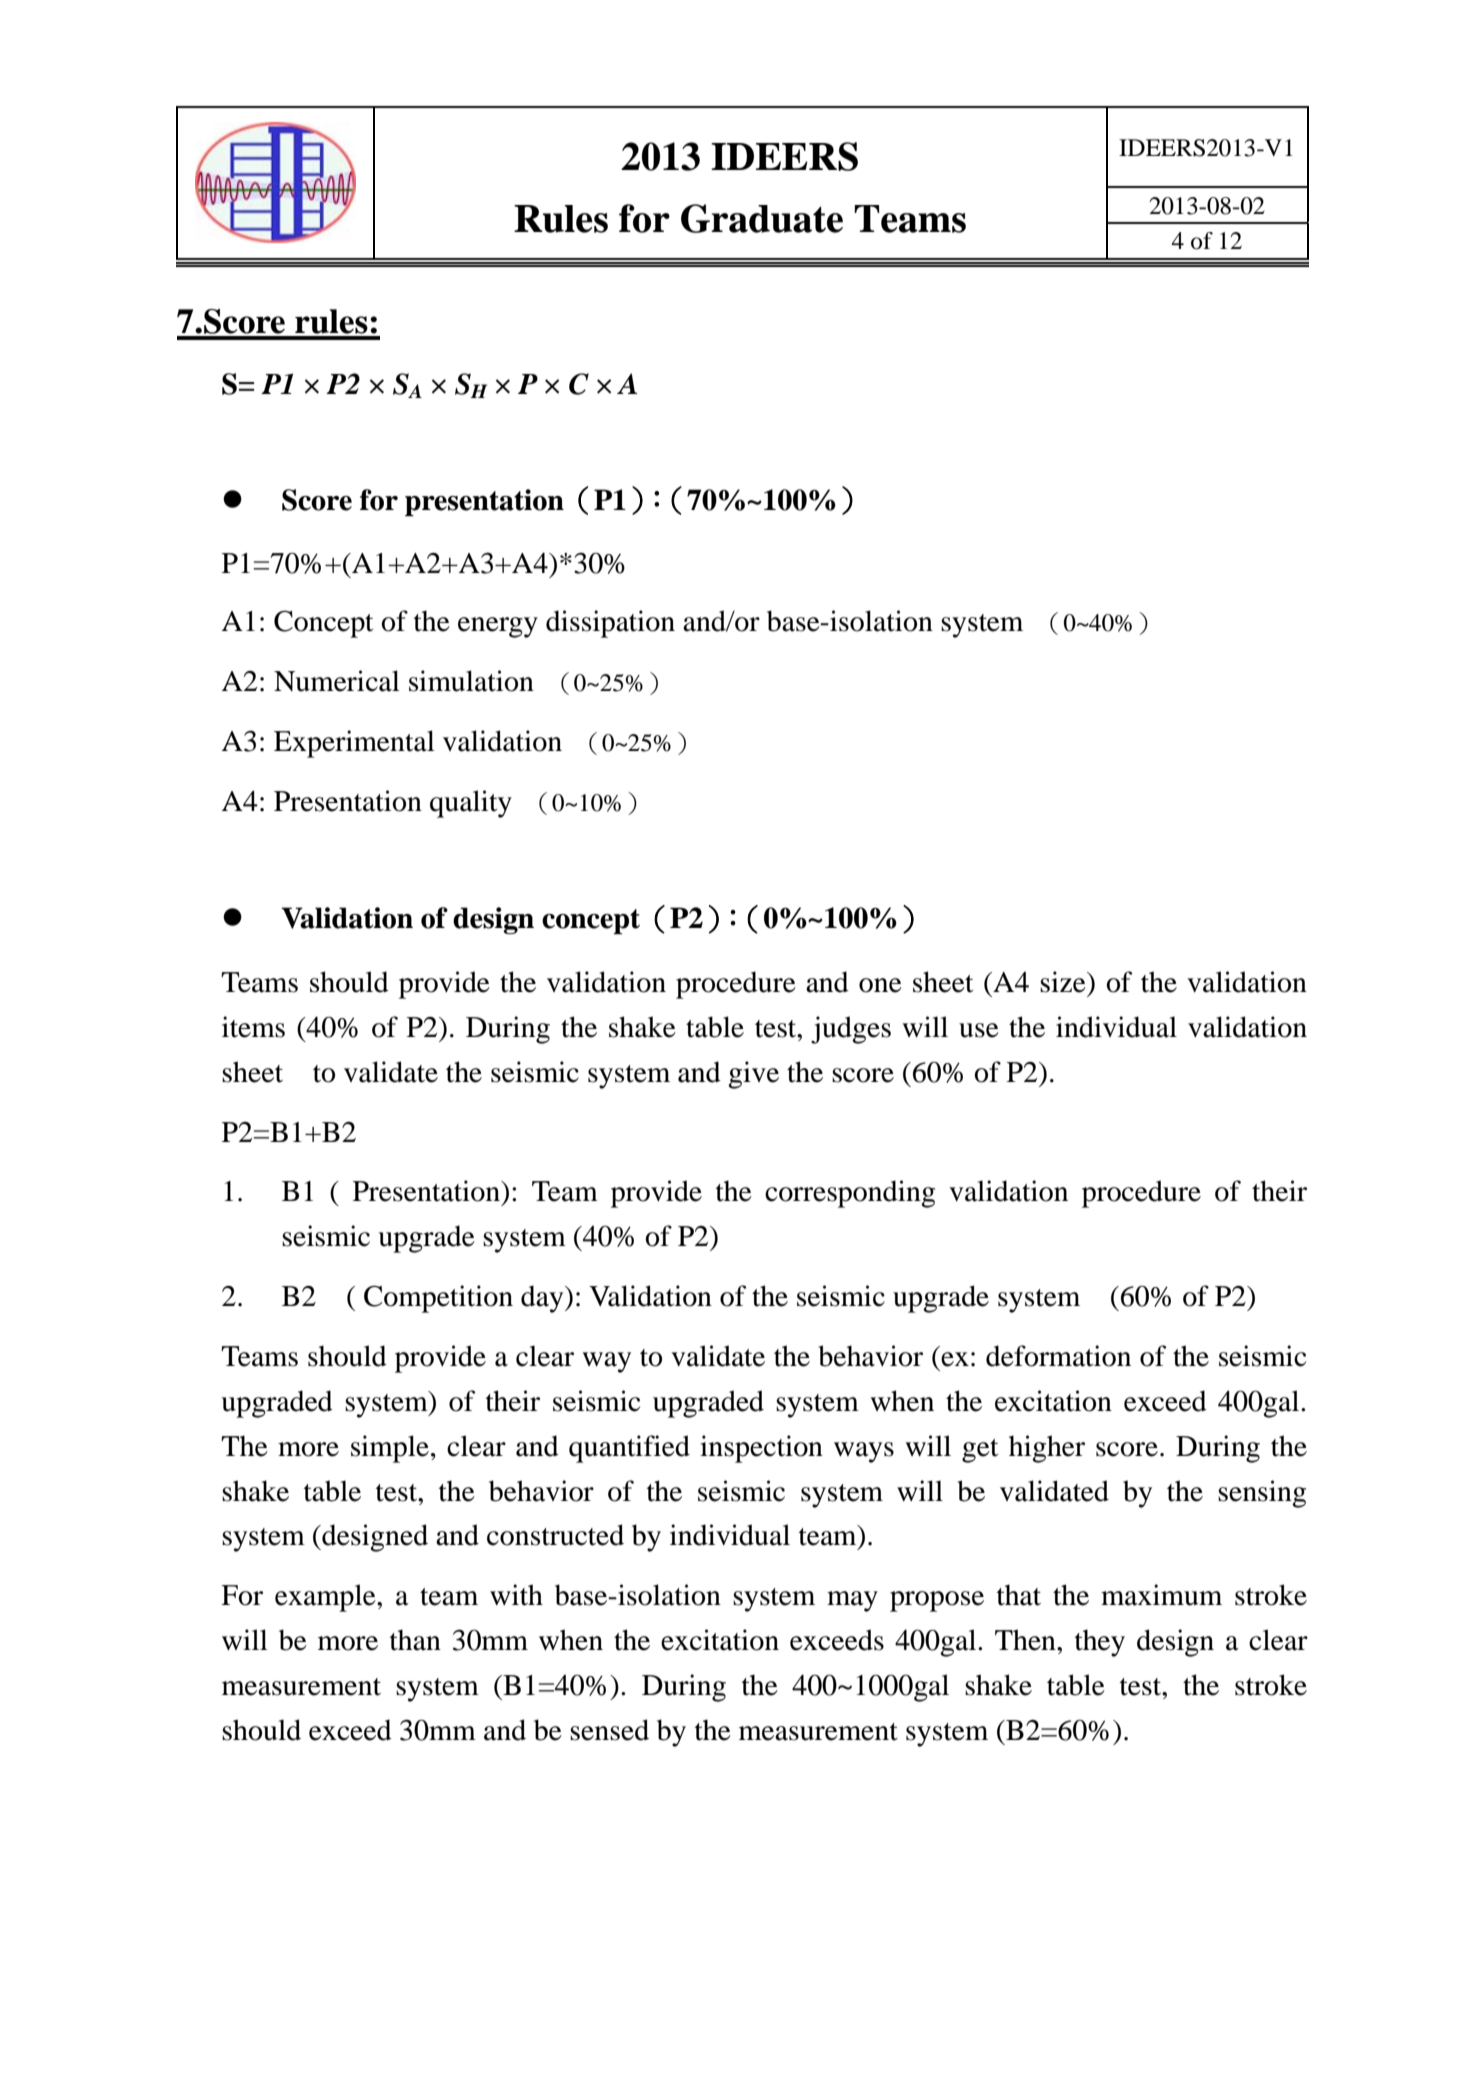 The image size is (1484, 2099). Describe the element at coordinates (610, 624) in the screenshot. I see `dissipation` at that location.
